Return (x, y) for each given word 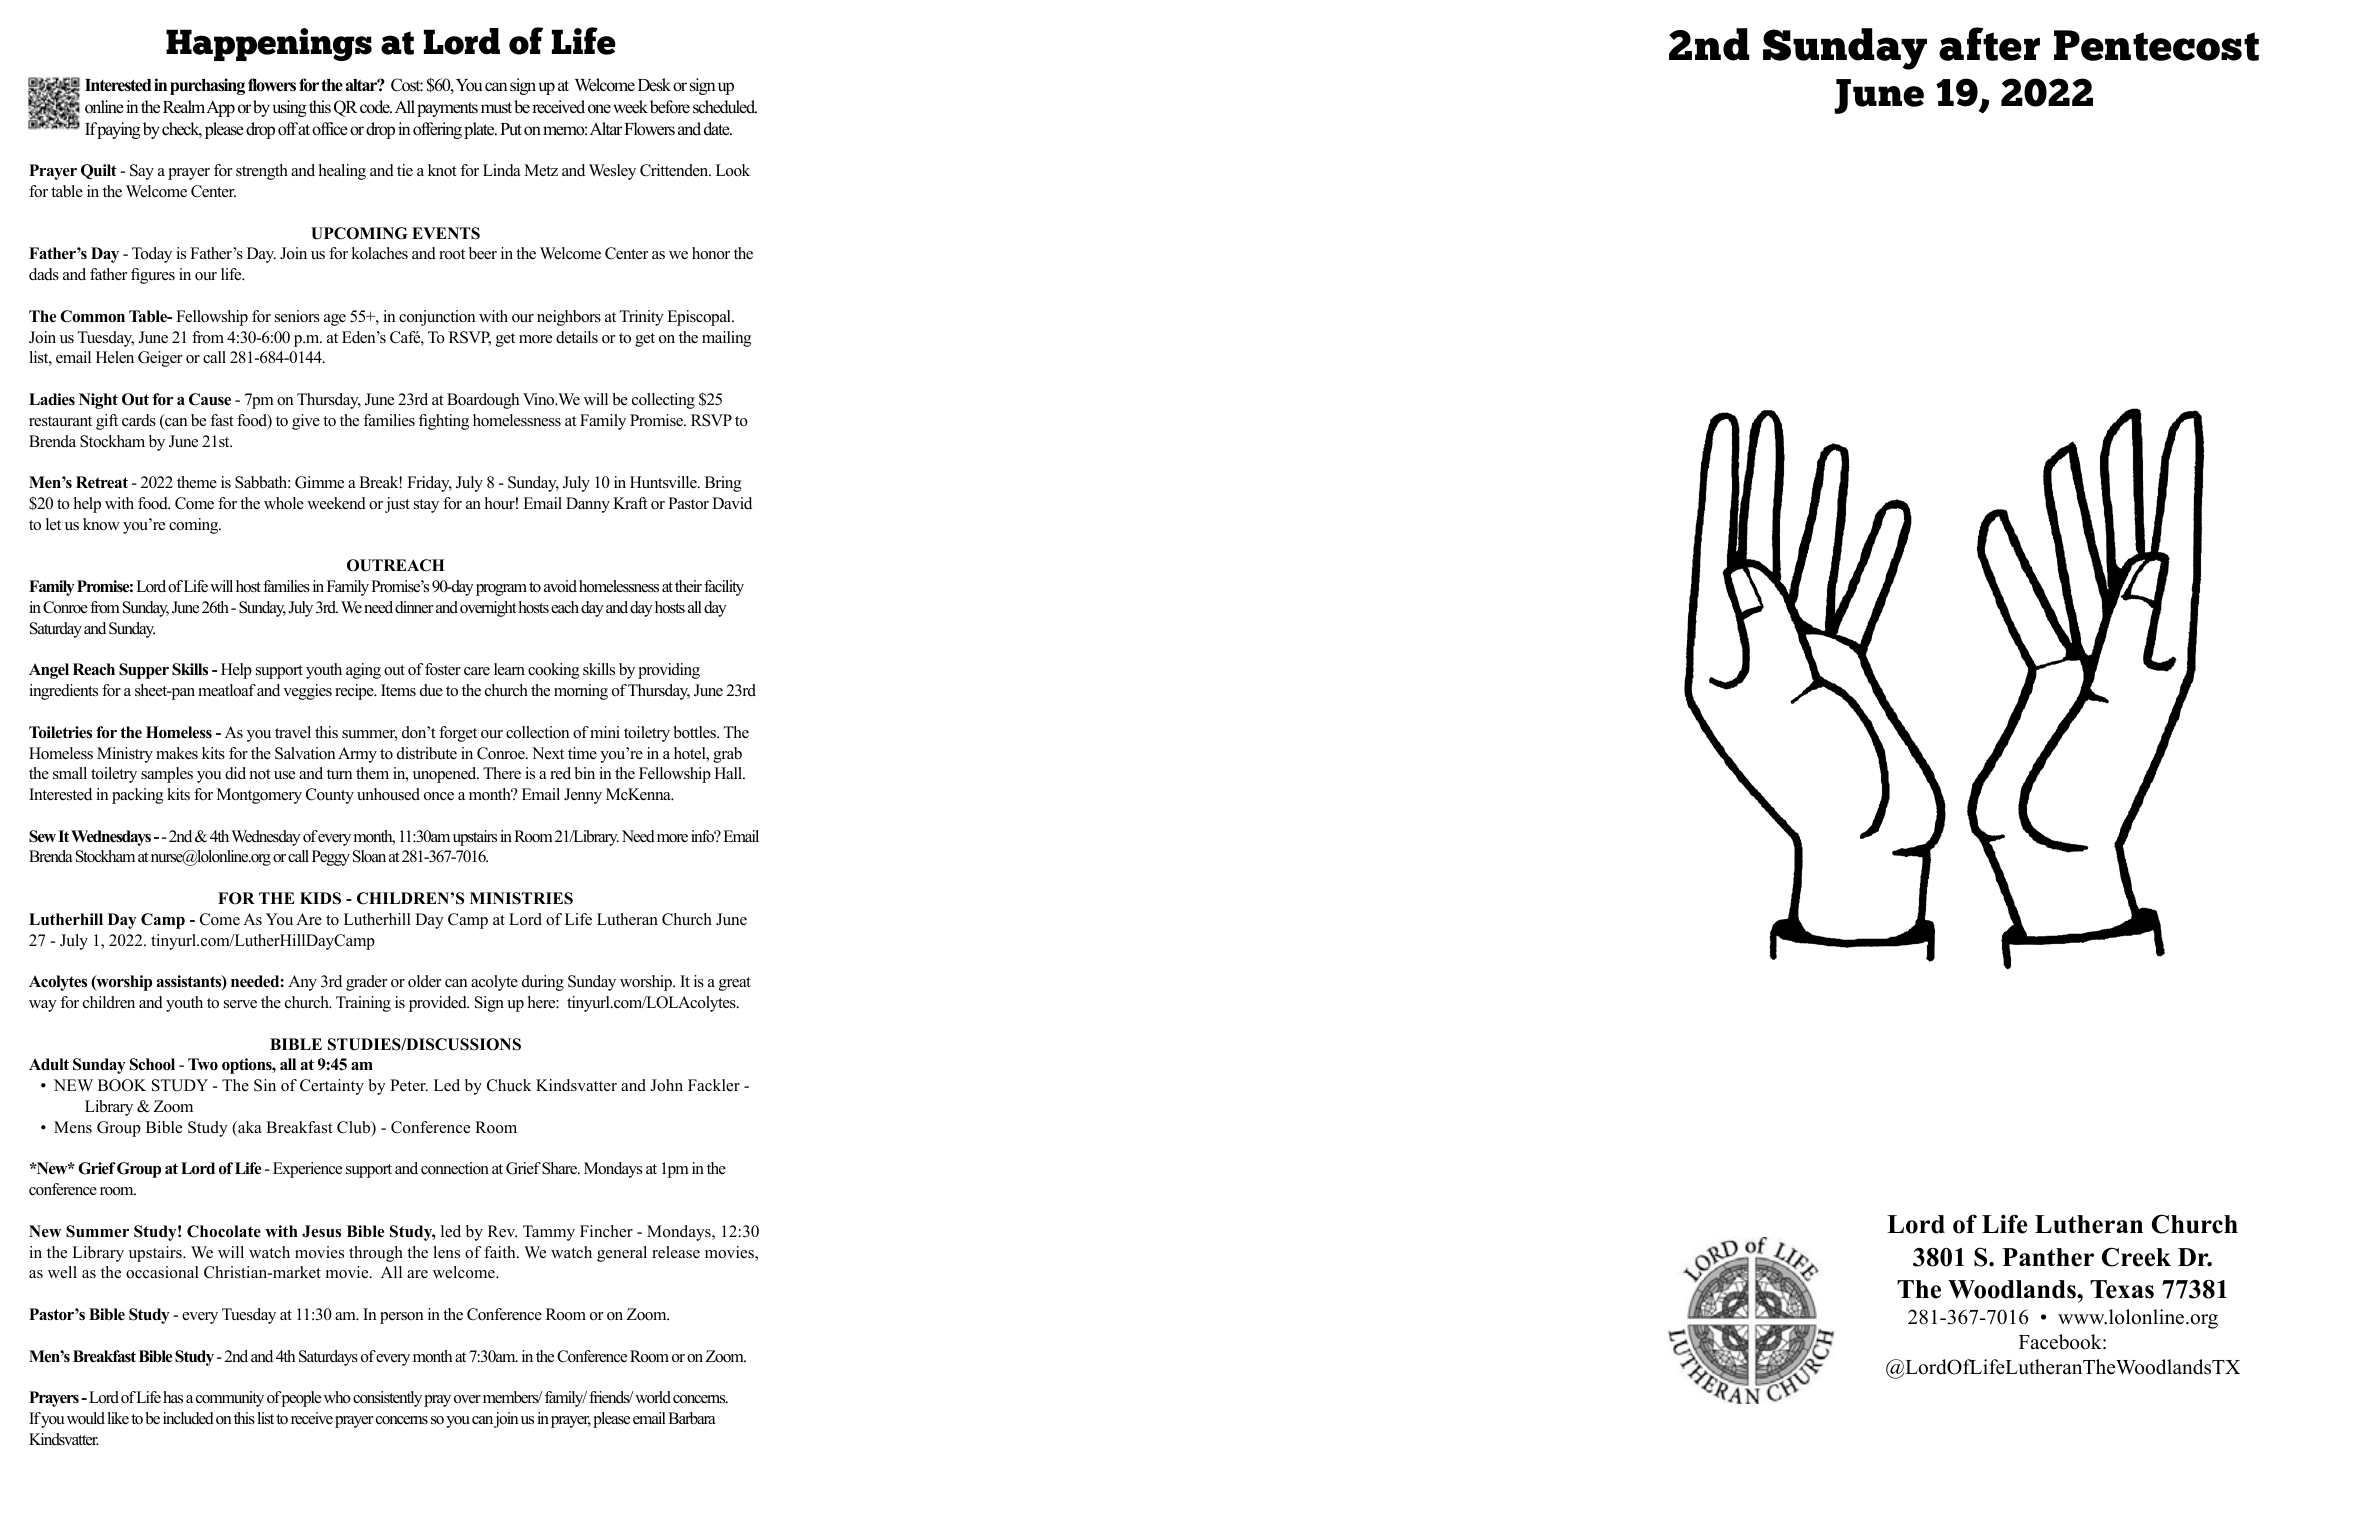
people (301, 1399)
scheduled (725, 107)
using (290, 108)
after (1989, 44)
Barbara (691, 1418)
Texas (2122, 1289)
